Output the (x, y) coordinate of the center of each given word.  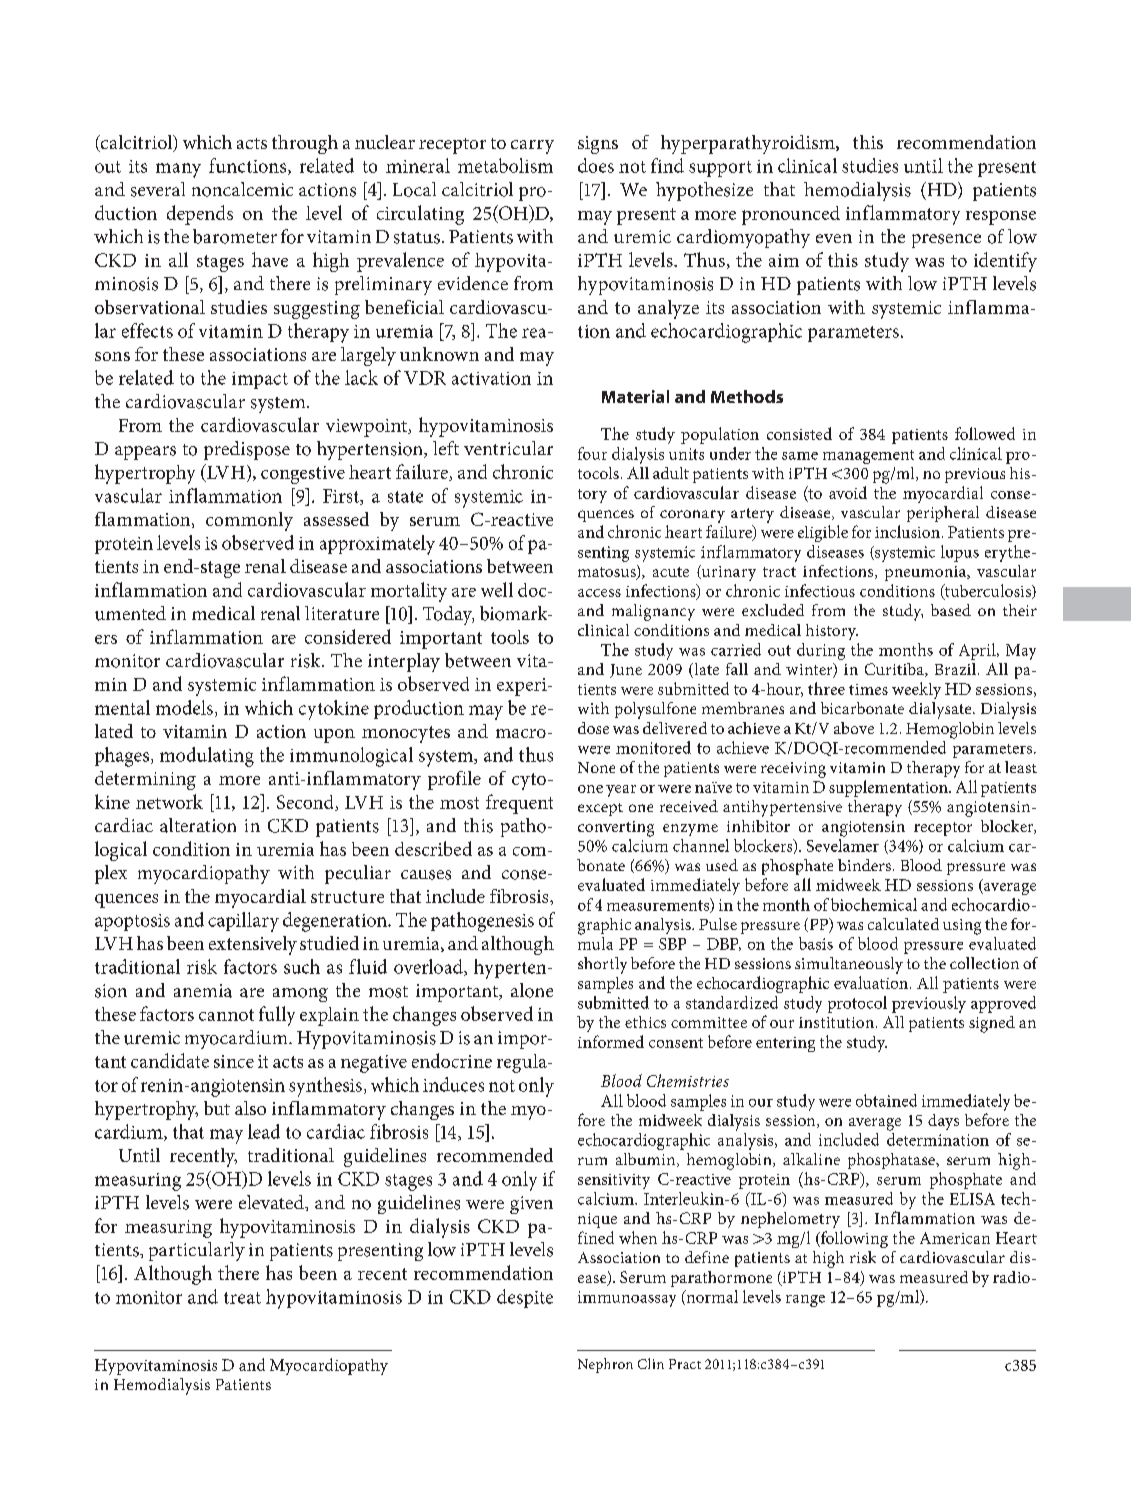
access (599, 593)
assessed (336, 519)
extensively (253, 945)
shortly (602, 965)
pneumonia (926, 573)
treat (242, 1298)
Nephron (605, 1365)
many (178, 170)
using (962, 927)
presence (946, 241)
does (596, 165)
